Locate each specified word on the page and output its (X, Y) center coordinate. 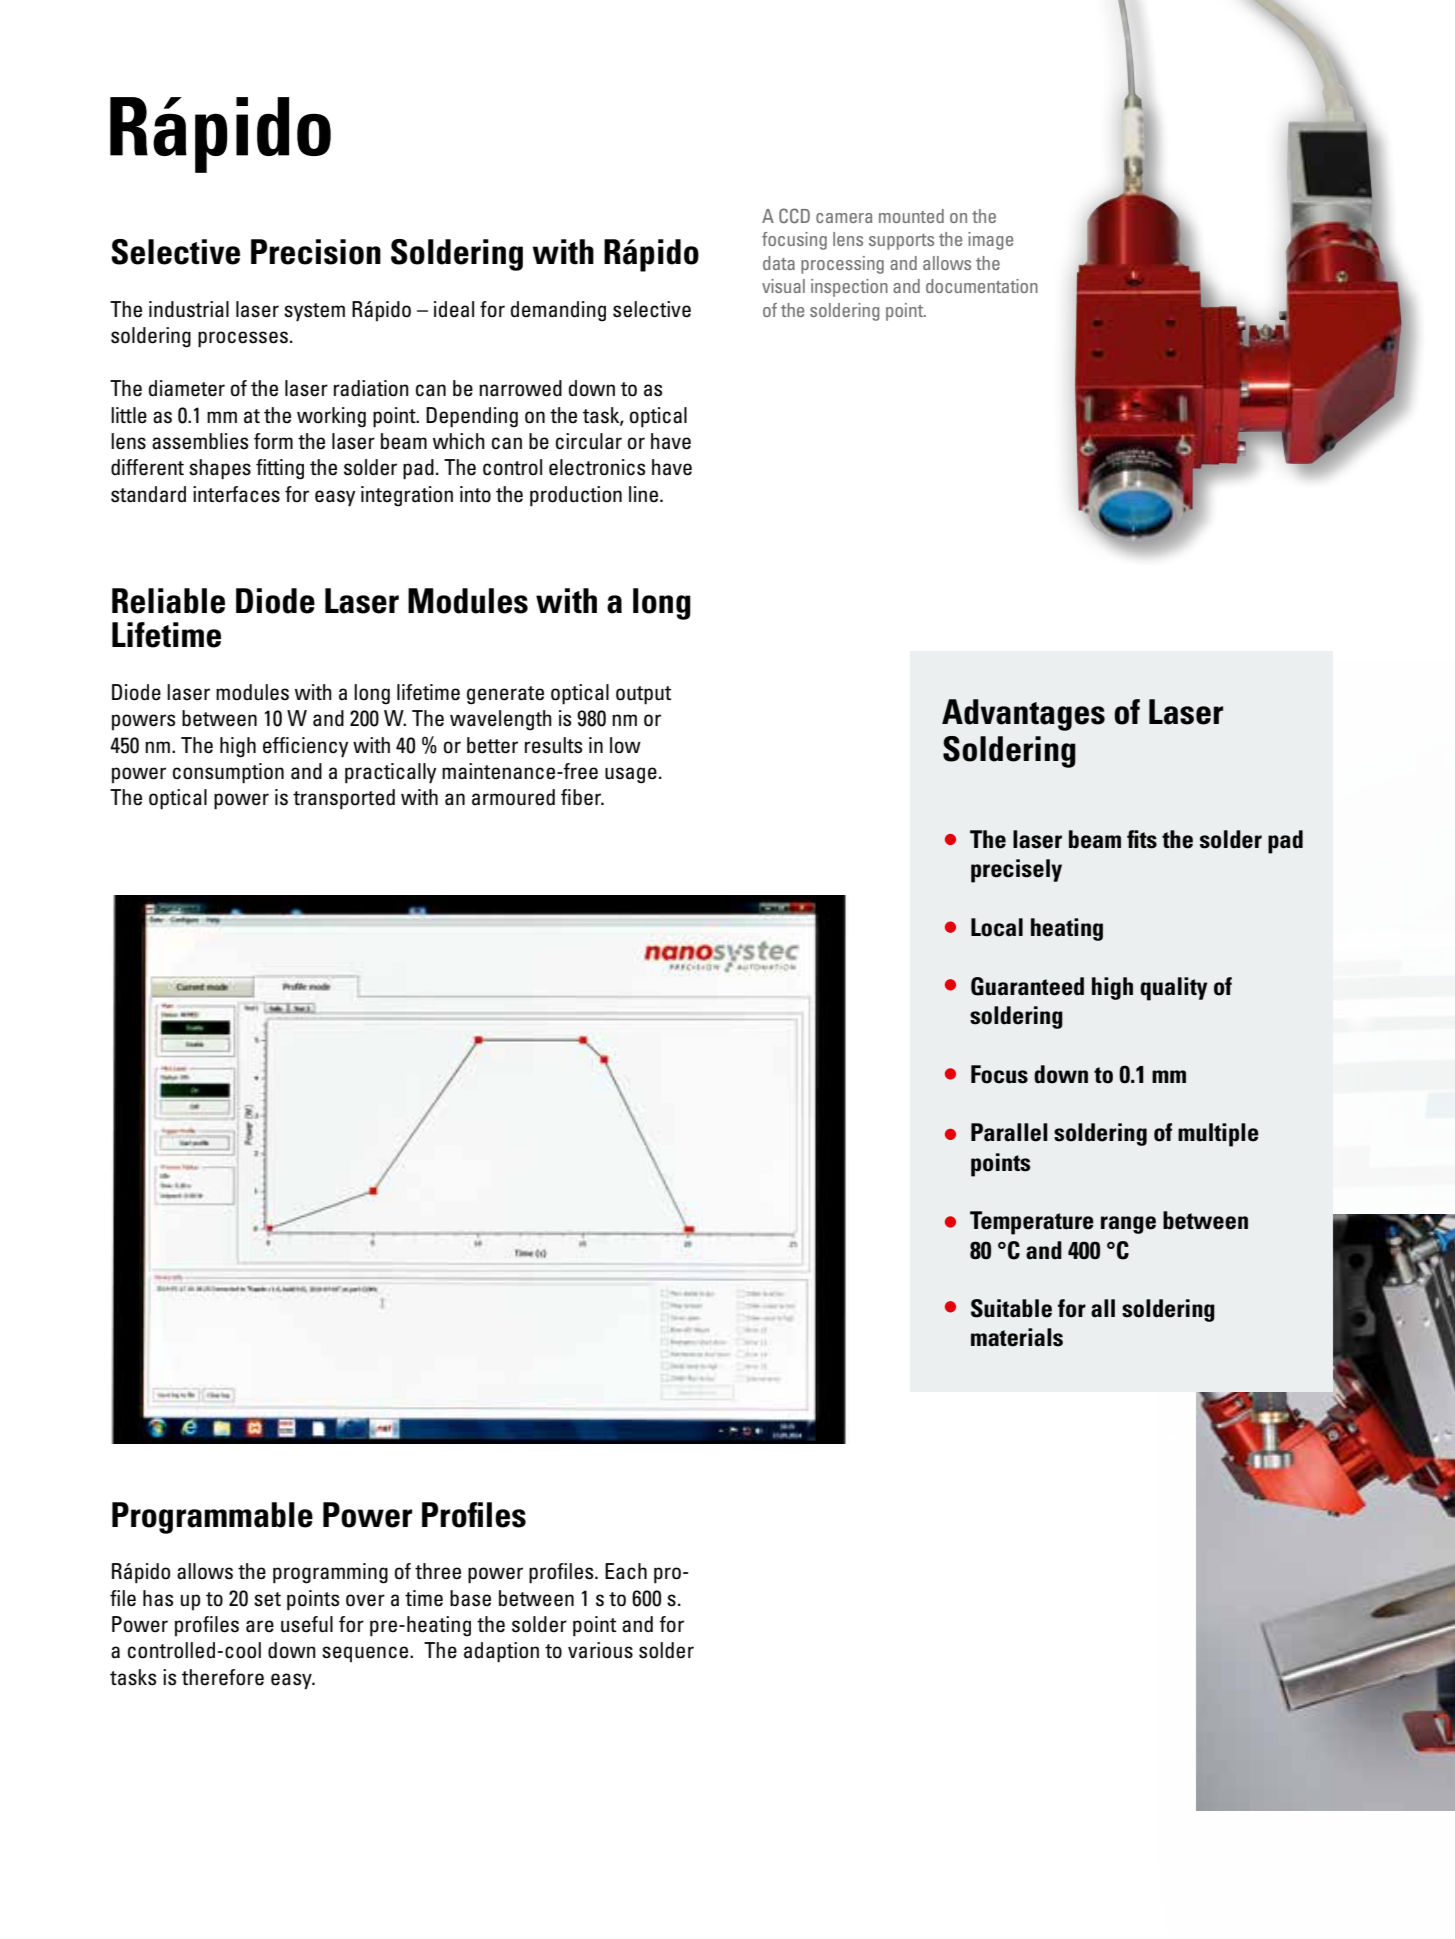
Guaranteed (1027, 986)
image (990, 241)
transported (344, 799)
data (779, 263)
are (260, 1626)
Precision (316, 252)
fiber (582, 797)
